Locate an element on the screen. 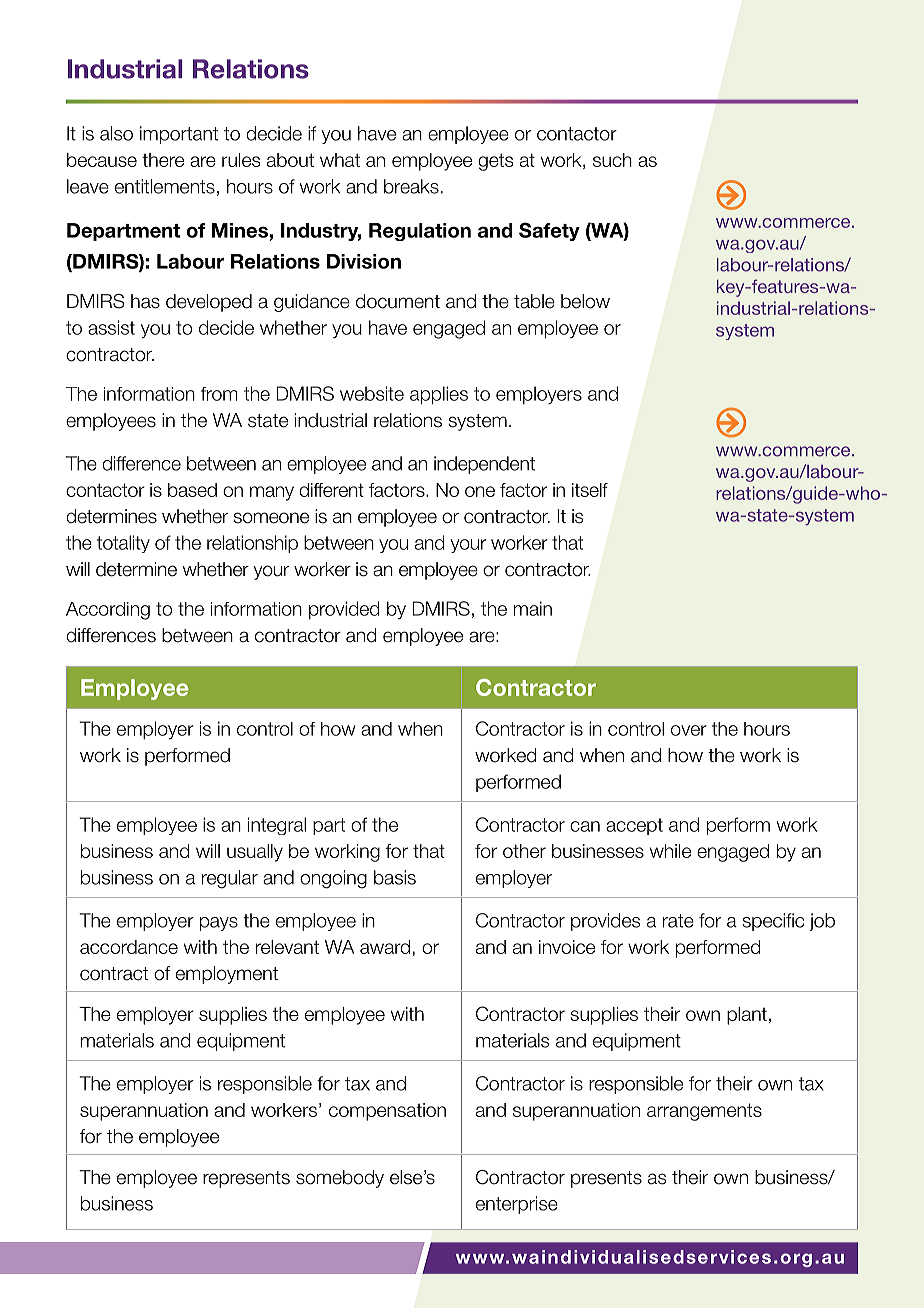  such is located at coordinates (612, 160).
